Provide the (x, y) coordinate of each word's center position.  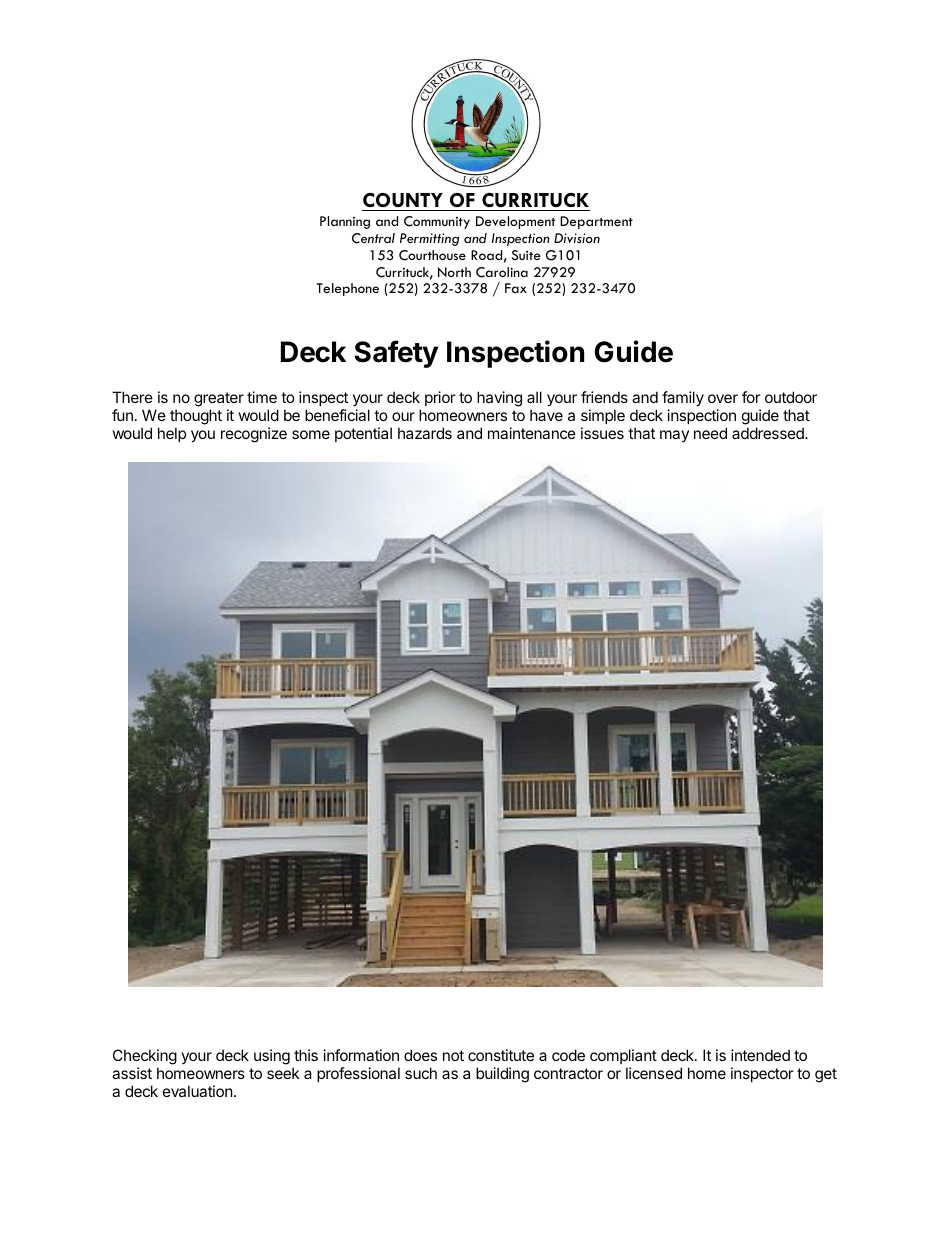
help (172, 434)
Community (437, 222)
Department (596, 222)
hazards (425, 433)
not (453, 1055)
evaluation (198, 1091)
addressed (769, 433)
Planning (345, 222)
